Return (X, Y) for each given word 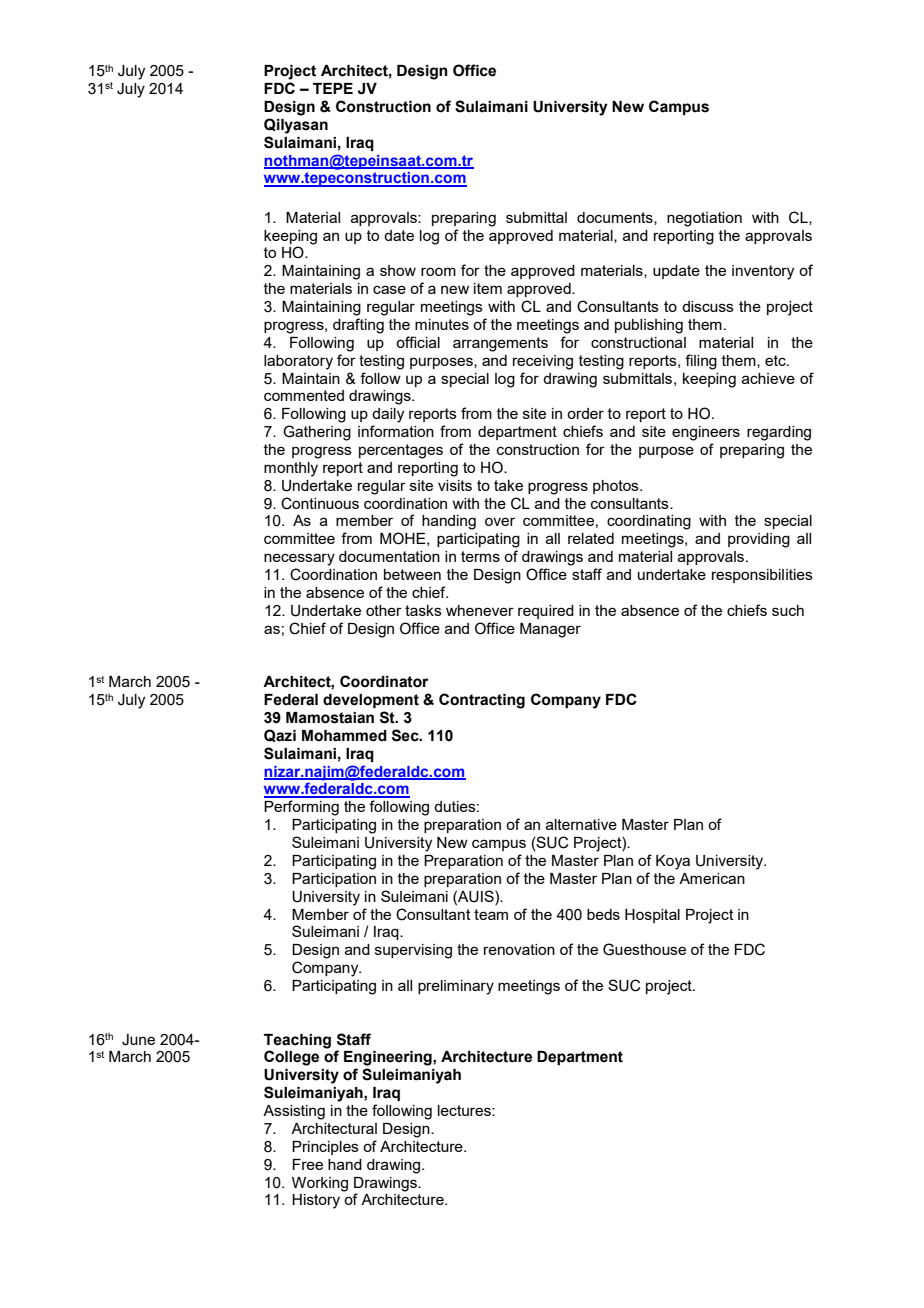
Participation (334, 880)
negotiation (704, 219)
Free (307, 1164)
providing (759, 540)
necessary (299, 559)
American (712, 878)
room (438, 271)
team (491, 914)
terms (480, 556)
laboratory (298, 362)
